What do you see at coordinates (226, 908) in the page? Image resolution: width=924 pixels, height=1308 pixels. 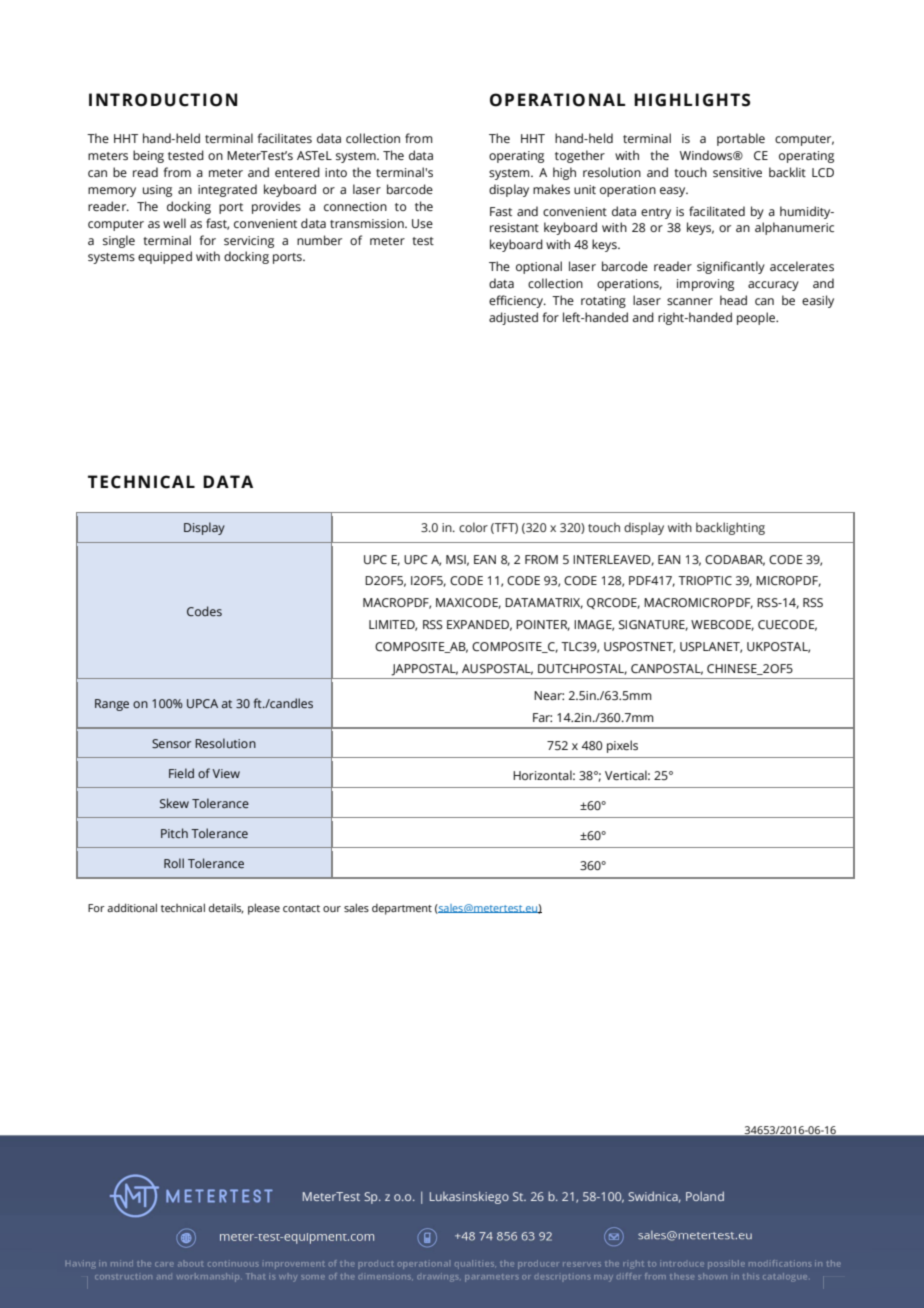 I see `details` at bounding box center [226, 908].
